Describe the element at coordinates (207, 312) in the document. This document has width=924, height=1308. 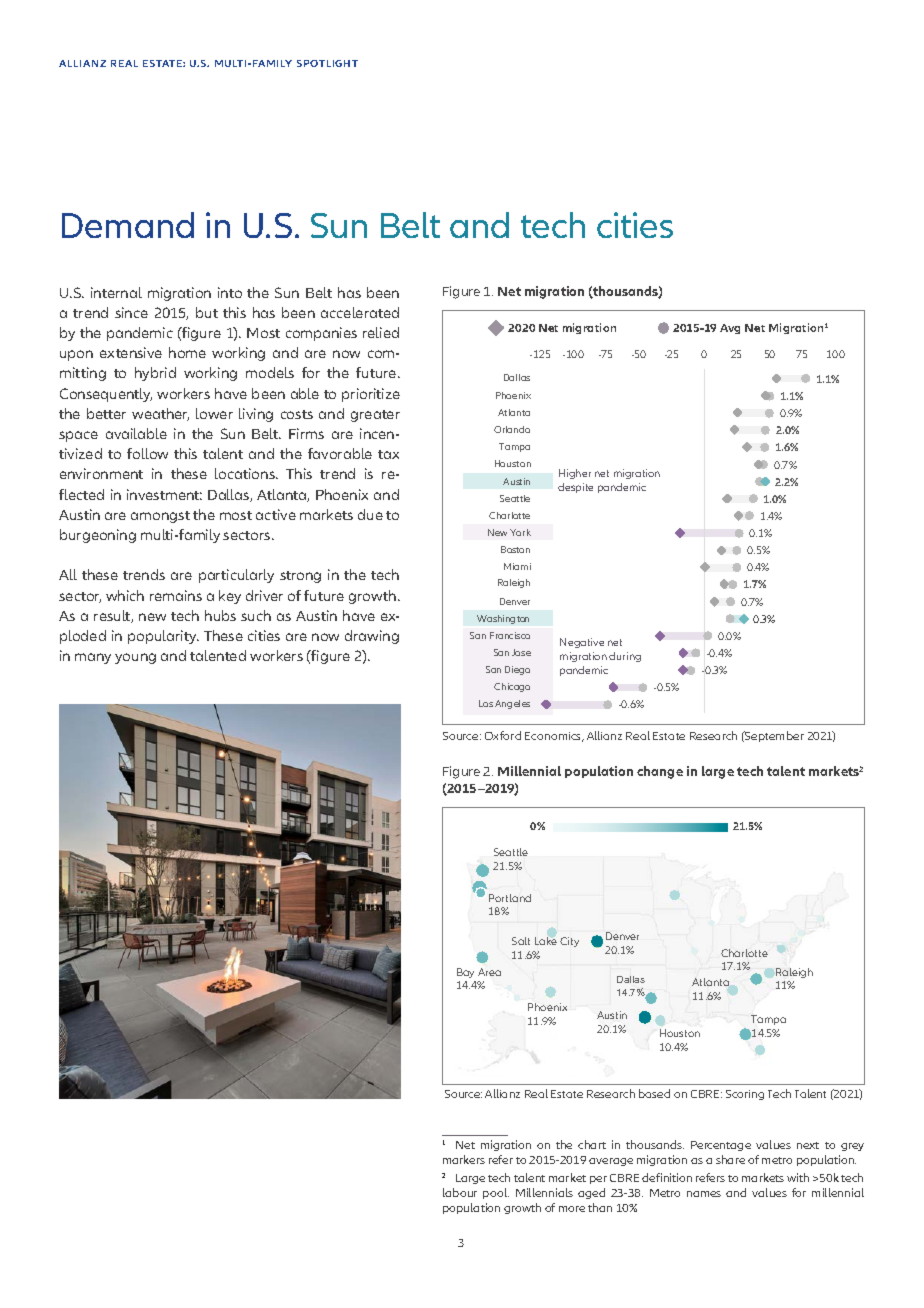
I see `but` at that location.
